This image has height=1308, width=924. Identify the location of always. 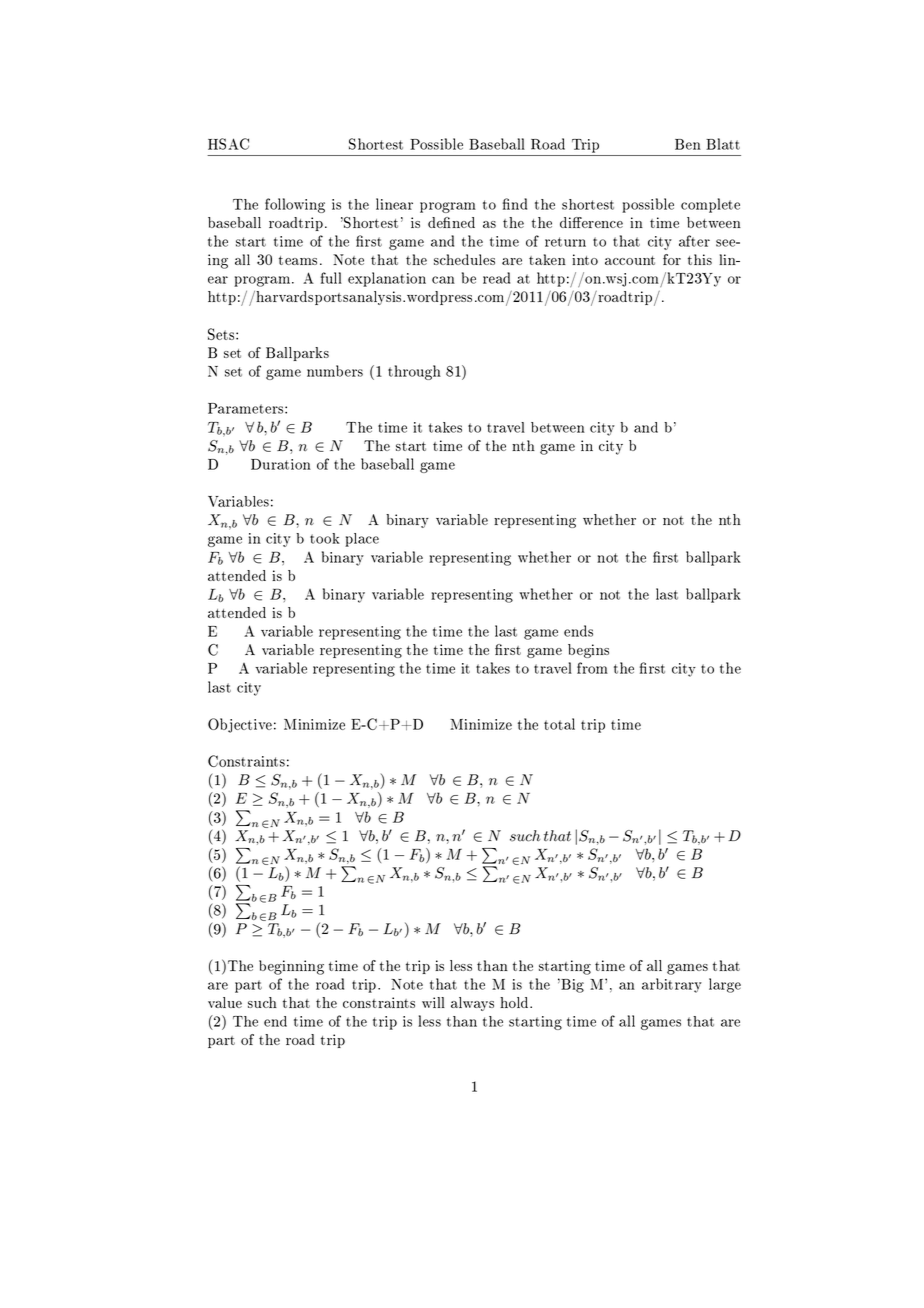
(472, 1004).
